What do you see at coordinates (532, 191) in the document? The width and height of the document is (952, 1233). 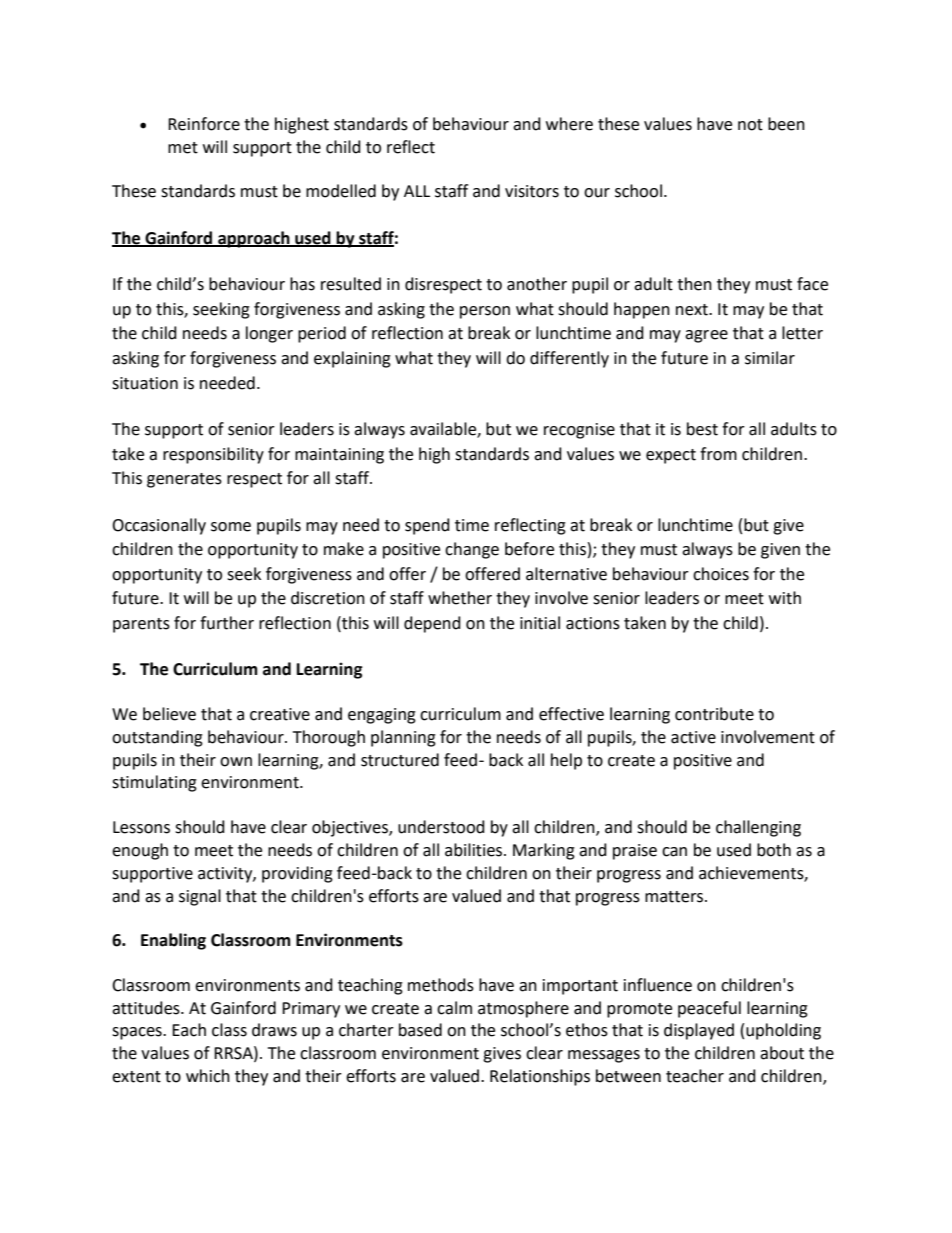 I see `visitors` at bounding box center [532, 191].
